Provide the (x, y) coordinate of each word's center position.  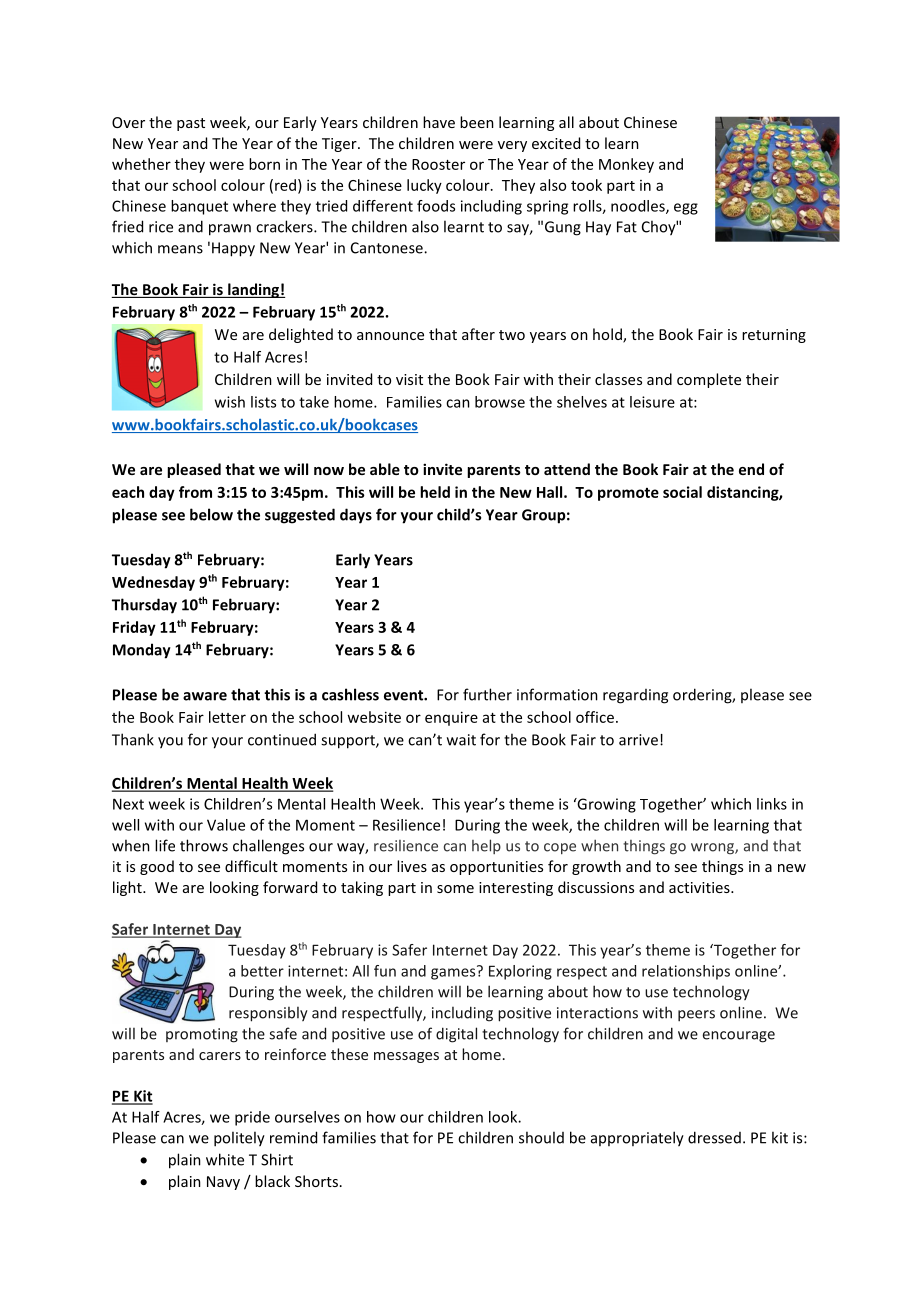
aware (205, 696)
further (487, 694)
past (191, 124)
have (439, 122)
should (541, 1137)
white (225, 1159)
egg (686, 209)
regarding (635, 696)
